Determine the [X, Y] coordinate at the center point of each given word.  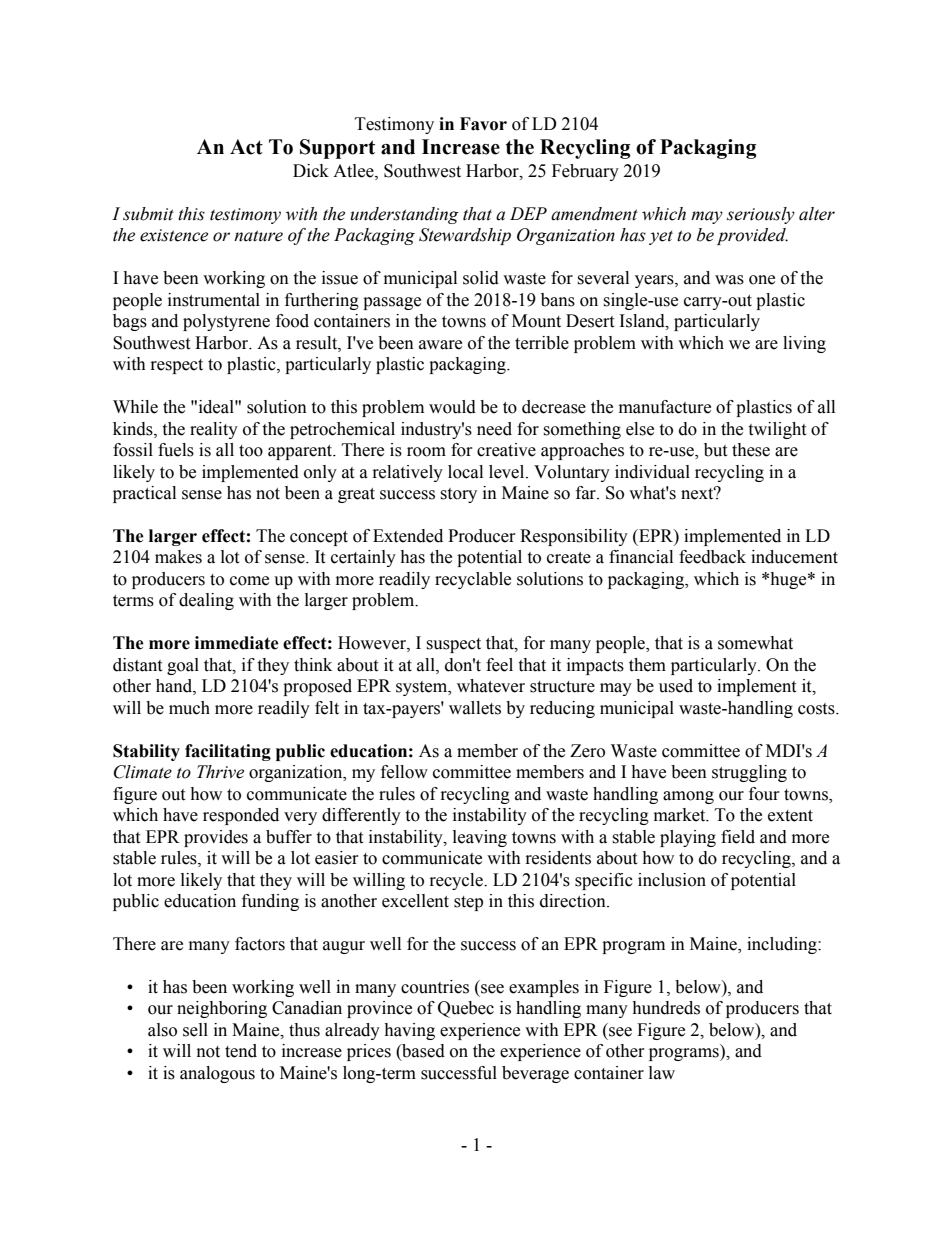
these [751, 450]
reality [214, 430]
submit [148, 214]
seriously [761, 215]
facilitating [228, 752]
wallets [475, 708]
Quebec [466, 1009]
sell [195, 1030]
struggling [749, 773]
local [465, 472]
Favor [483, 124]
